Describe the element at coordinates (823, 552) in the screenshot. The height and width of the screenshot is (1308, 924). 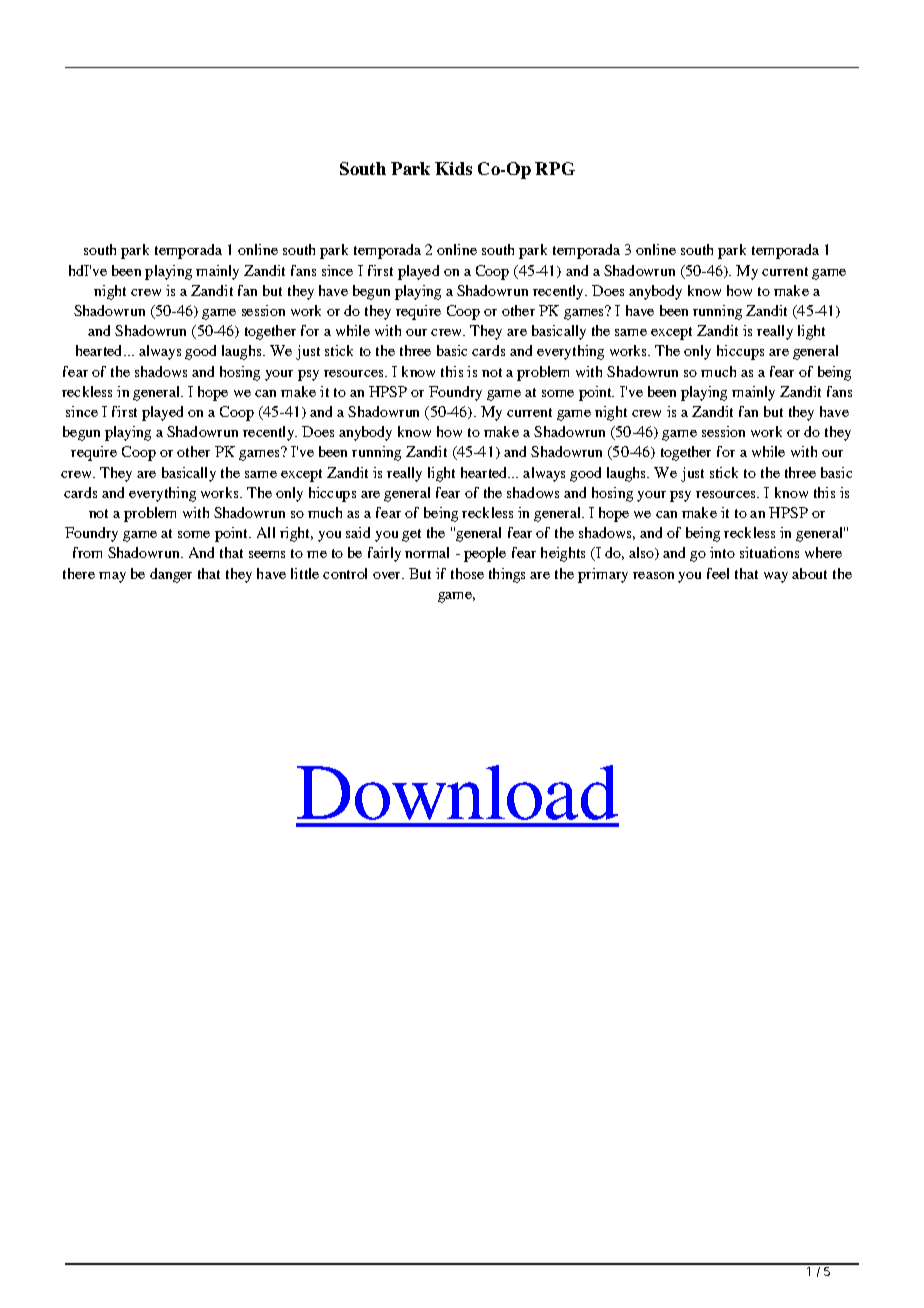
I see `where` at that location.
